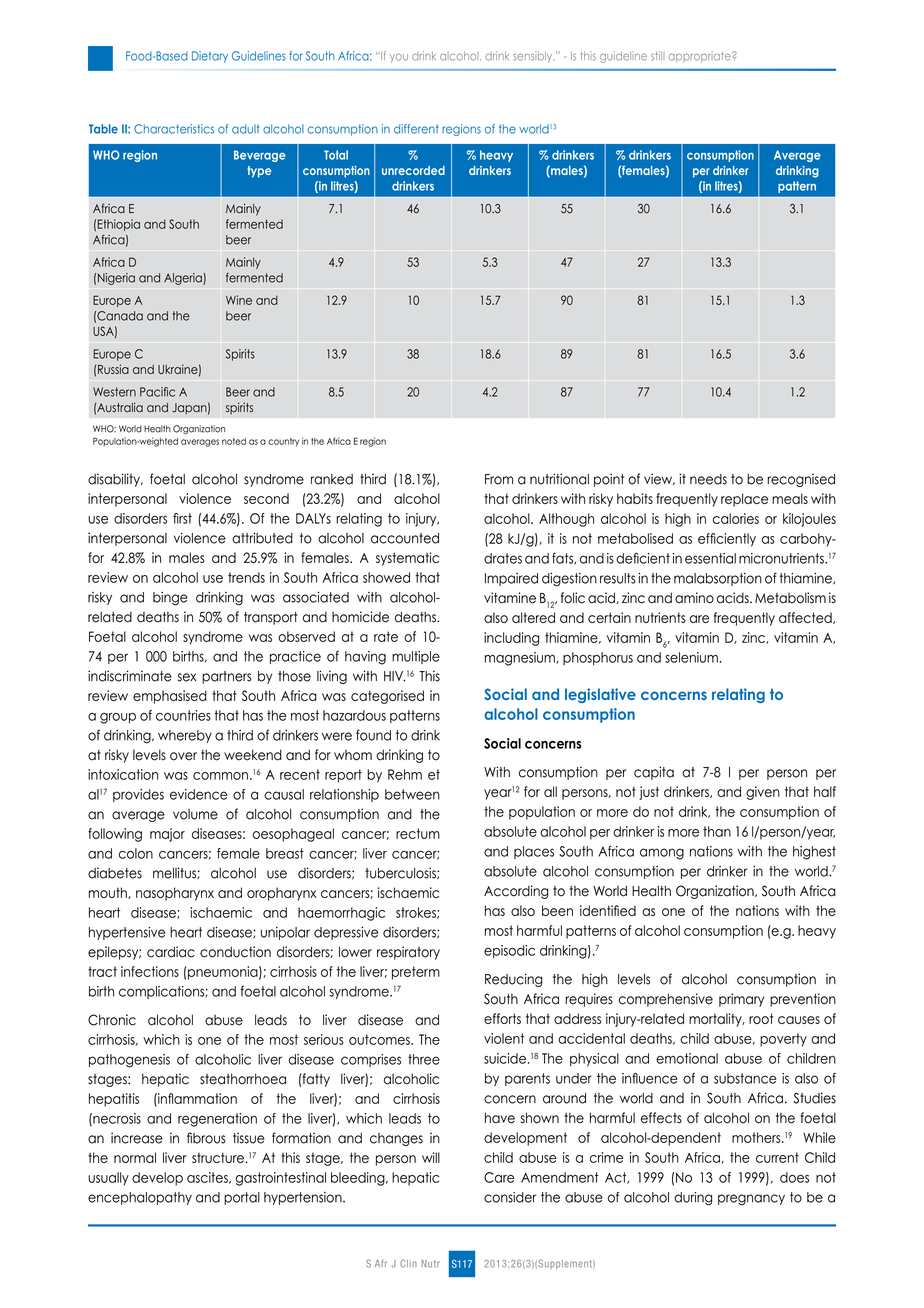  Describe the element at coordinates (416, 129) in the document. I see `different` at that location.
